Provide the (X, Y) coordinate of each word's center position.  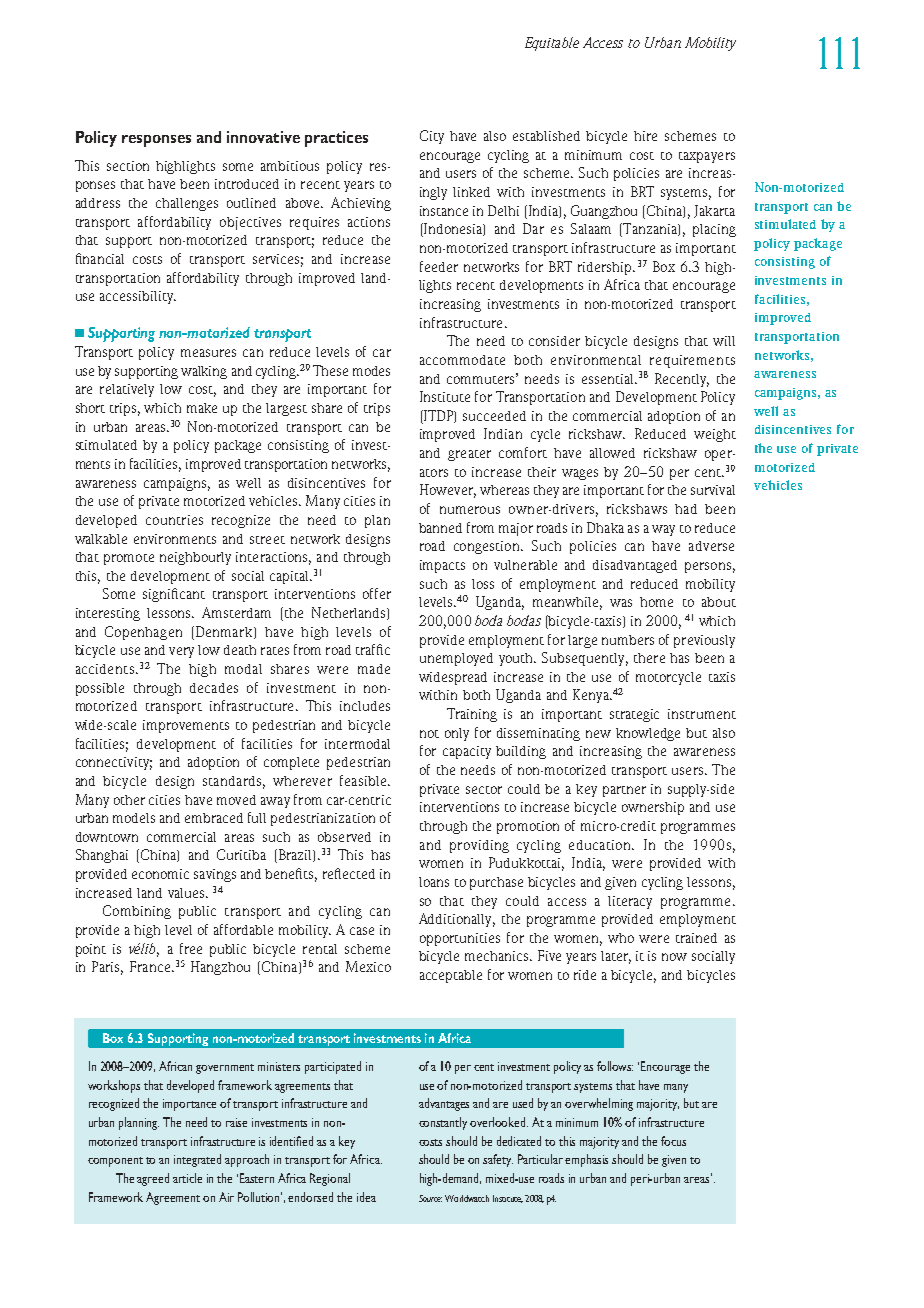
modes (371, 371)
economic (160, 874)
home (656, 602)
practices (336, 139)
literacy (630, 902)
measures (208, 353)
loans (434, 882)
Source (430, 1198)
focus (673, 1141)
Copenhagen (143, 633)
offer (377, 593)
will (724, 341)
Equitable (552, 44)
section (128, 166)
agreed (153, 1179)
